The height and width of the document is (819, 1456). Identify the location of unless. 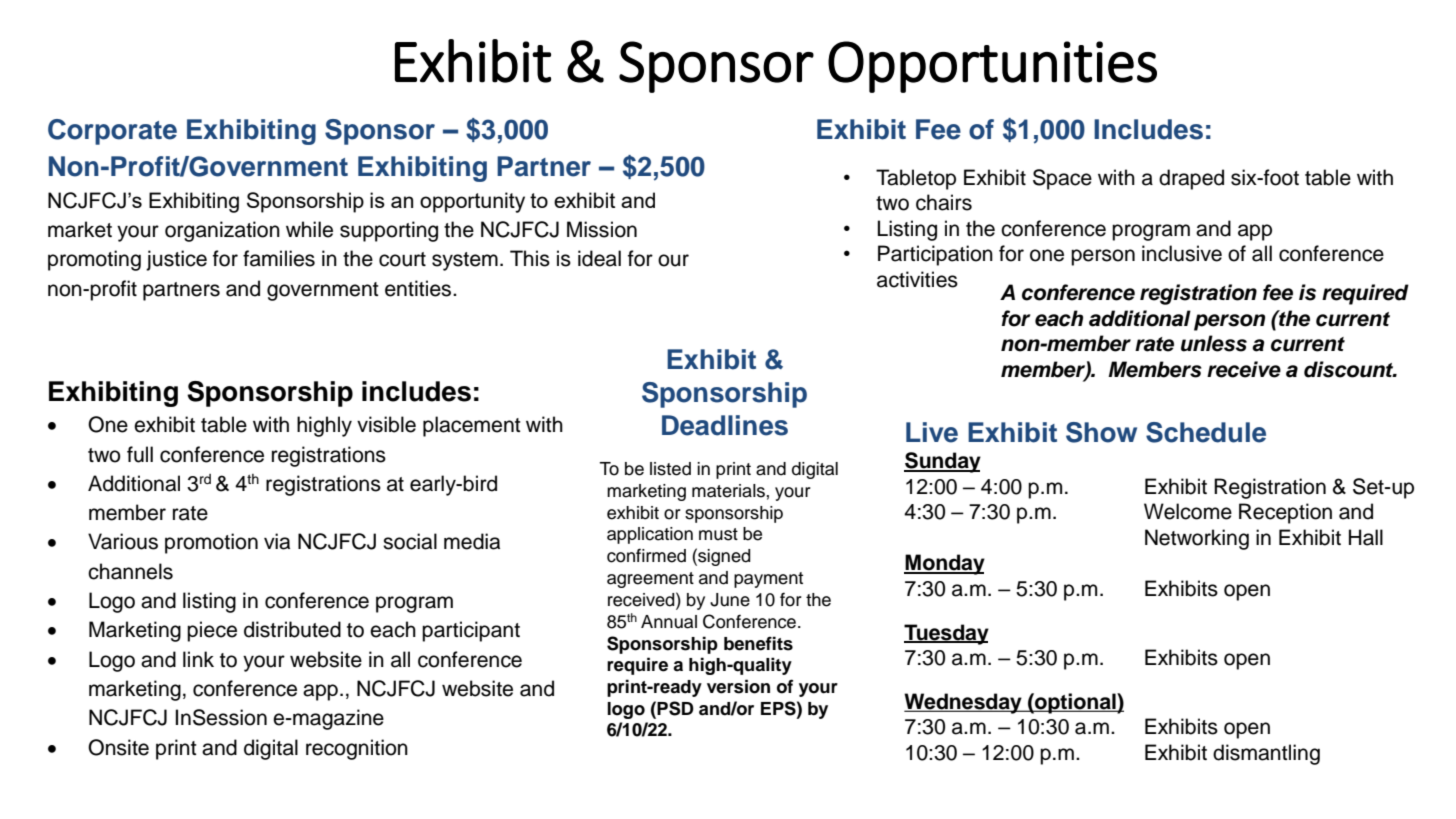
(1214, 343).
